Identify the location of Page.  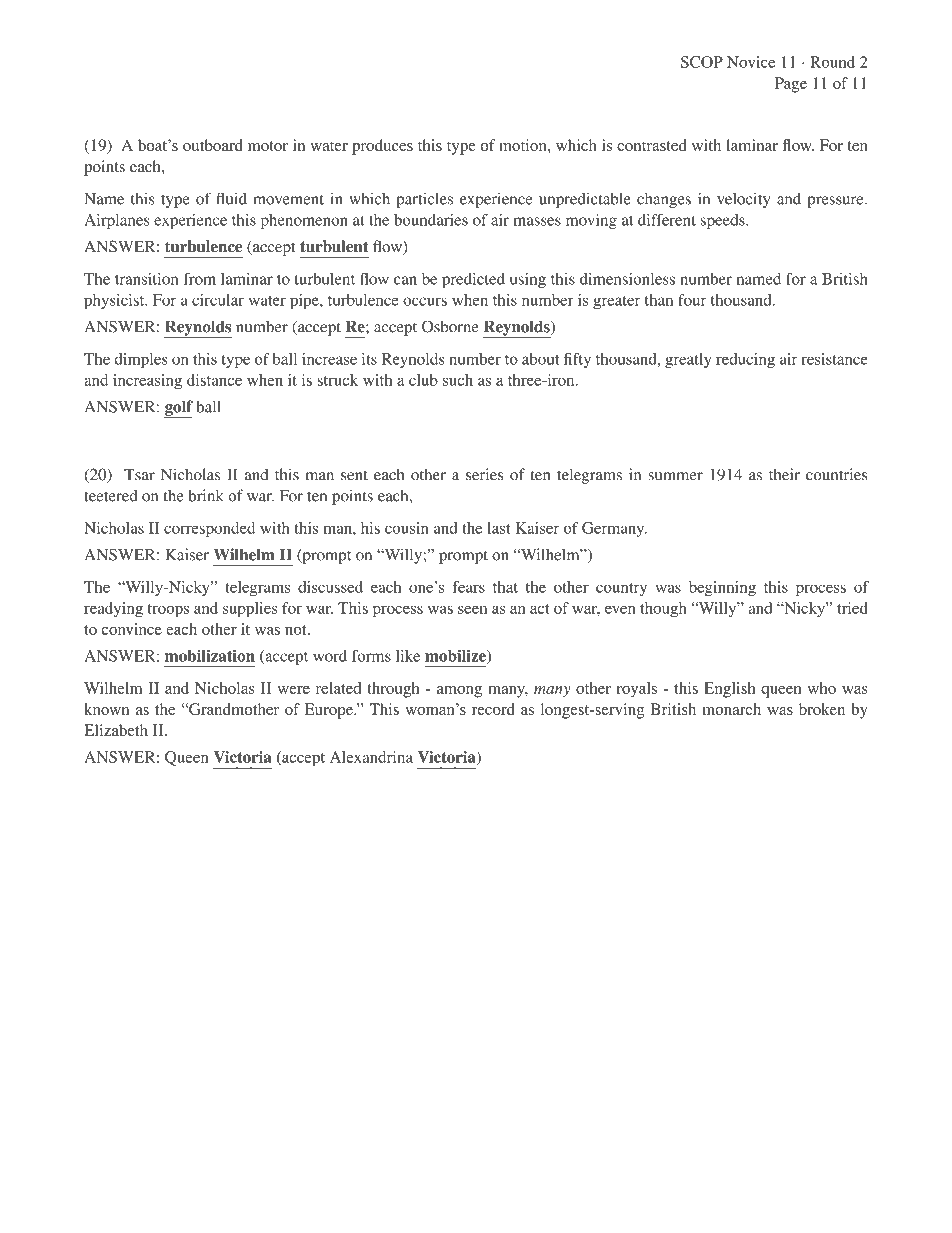
(791, 85).
